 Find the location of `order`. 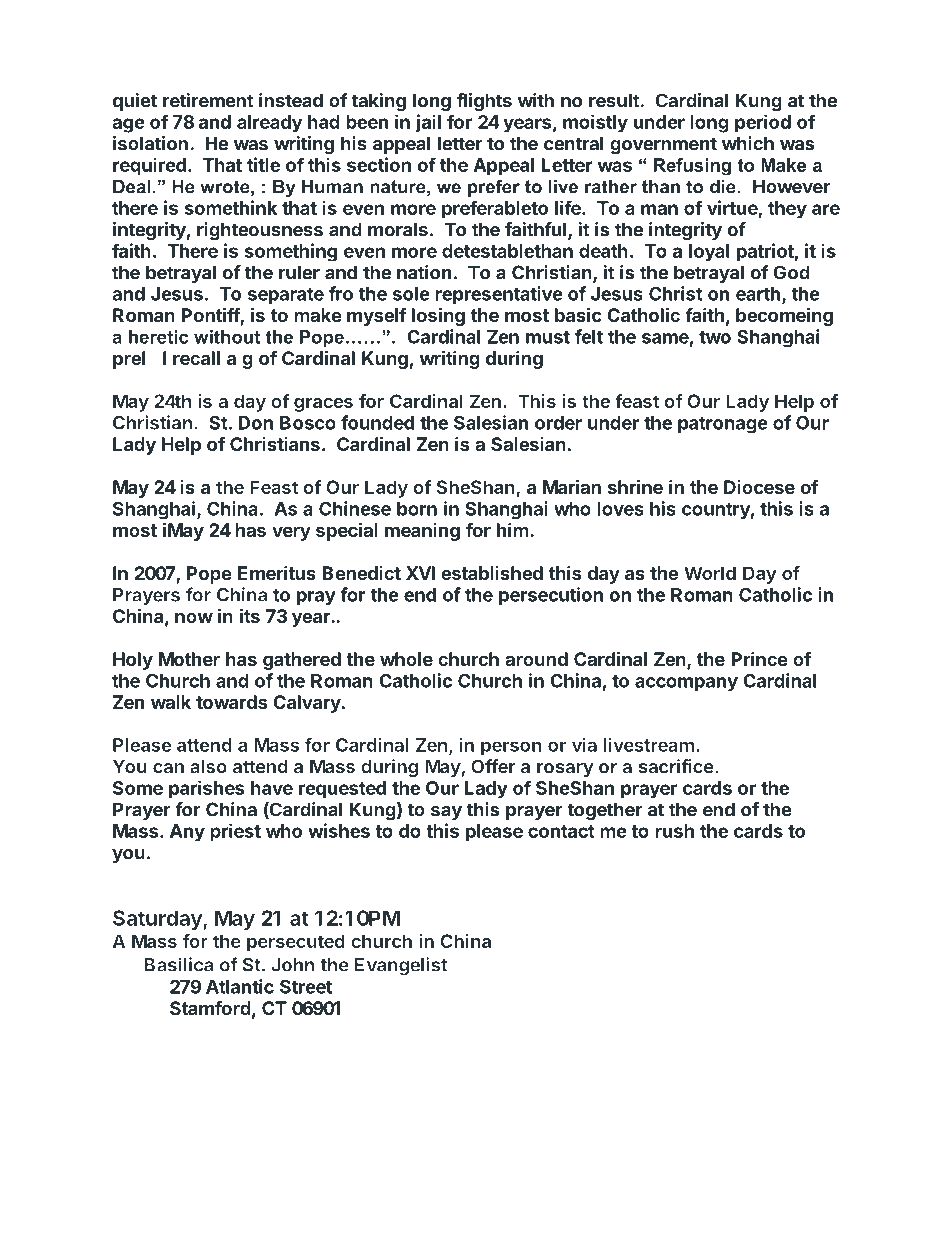

order is located at coordinates (558, 423).
